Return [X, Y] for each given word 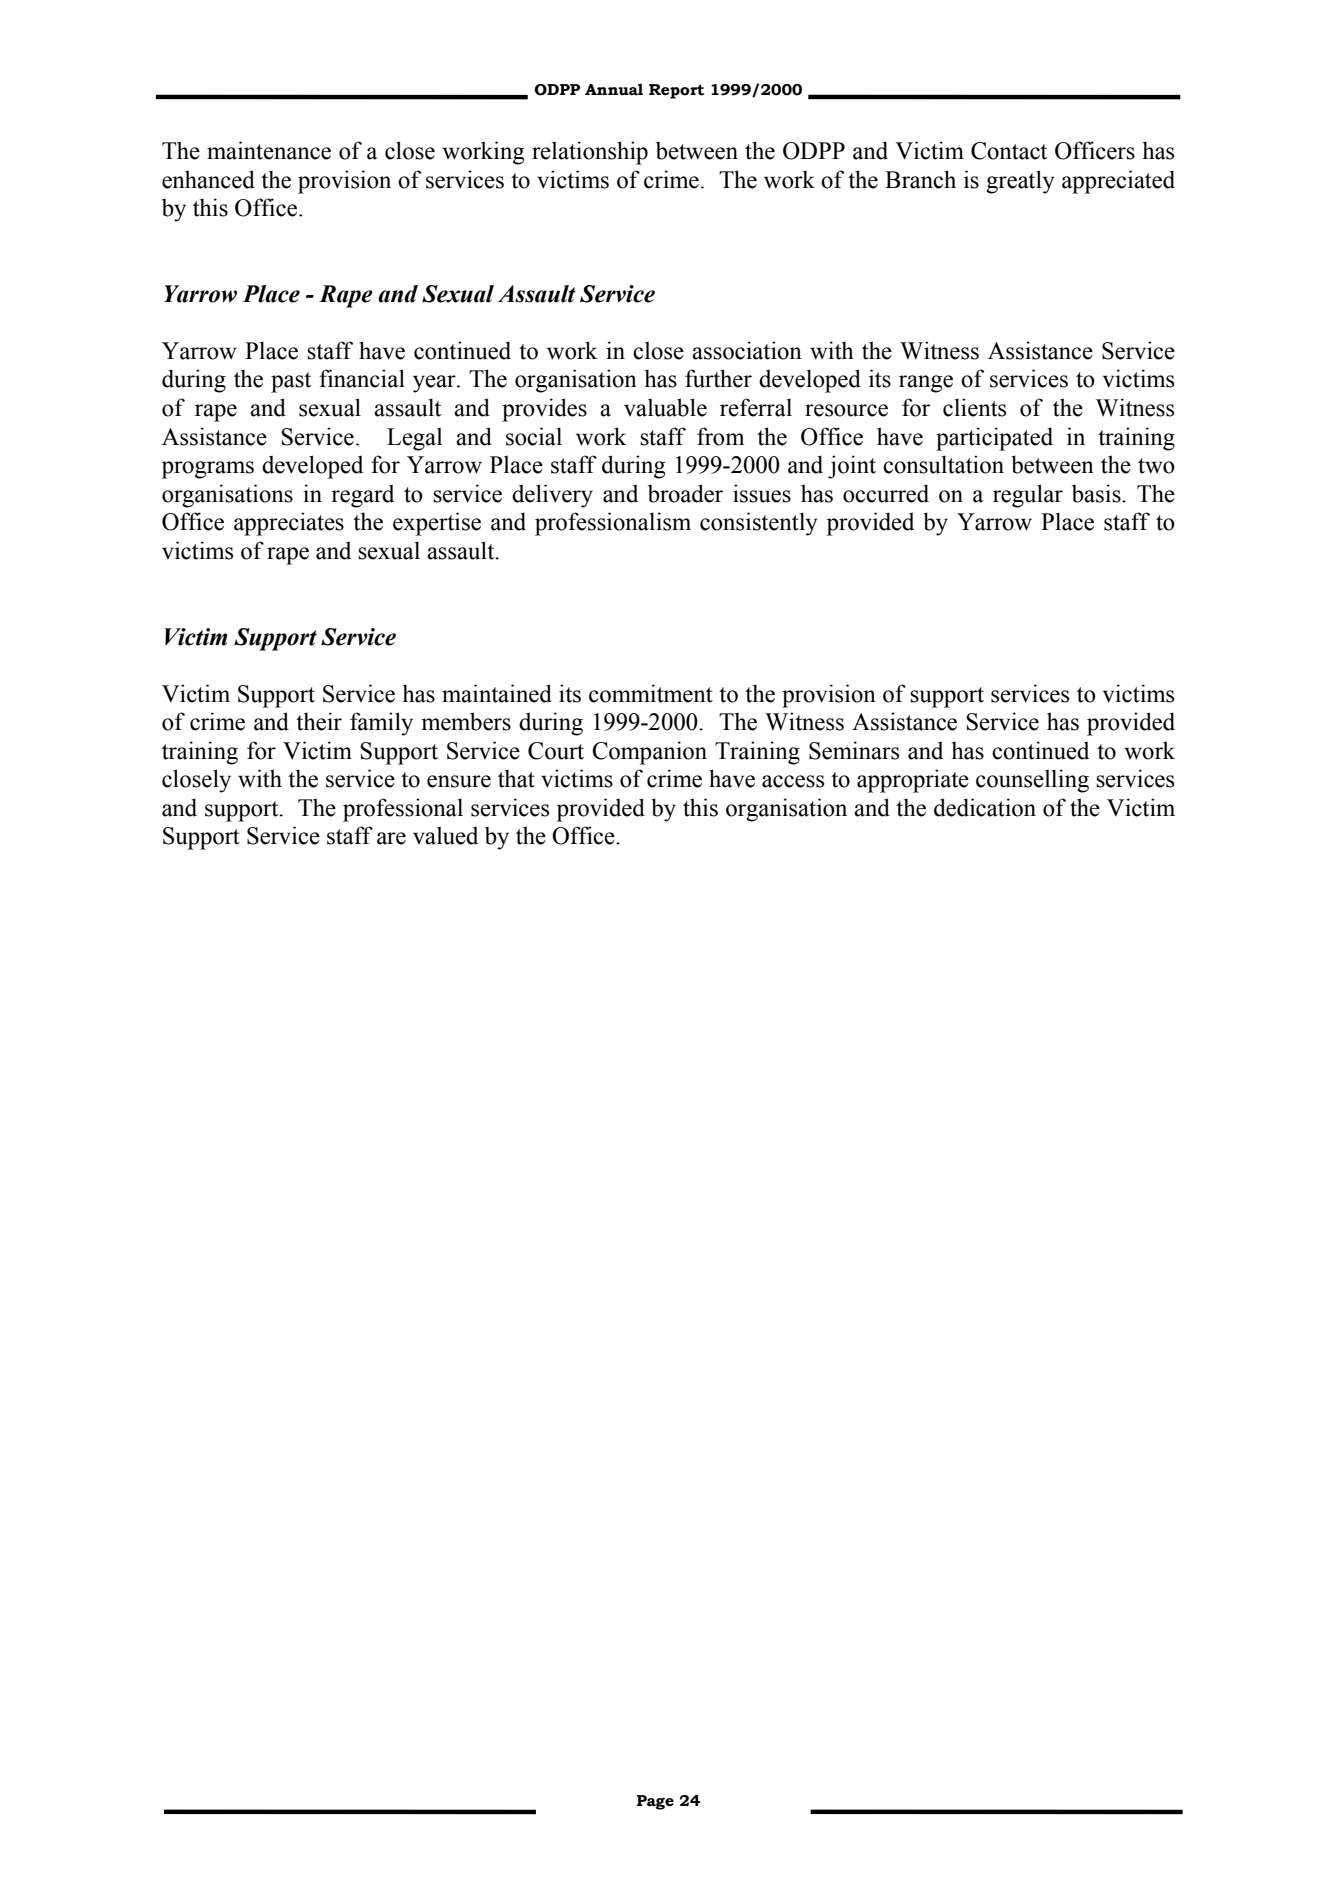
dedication [985, 807]
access [793, 781]
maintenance [269, 150]
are [391, 838]
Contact [1009, 151]
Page [655, 1802]
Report [676, 91]
